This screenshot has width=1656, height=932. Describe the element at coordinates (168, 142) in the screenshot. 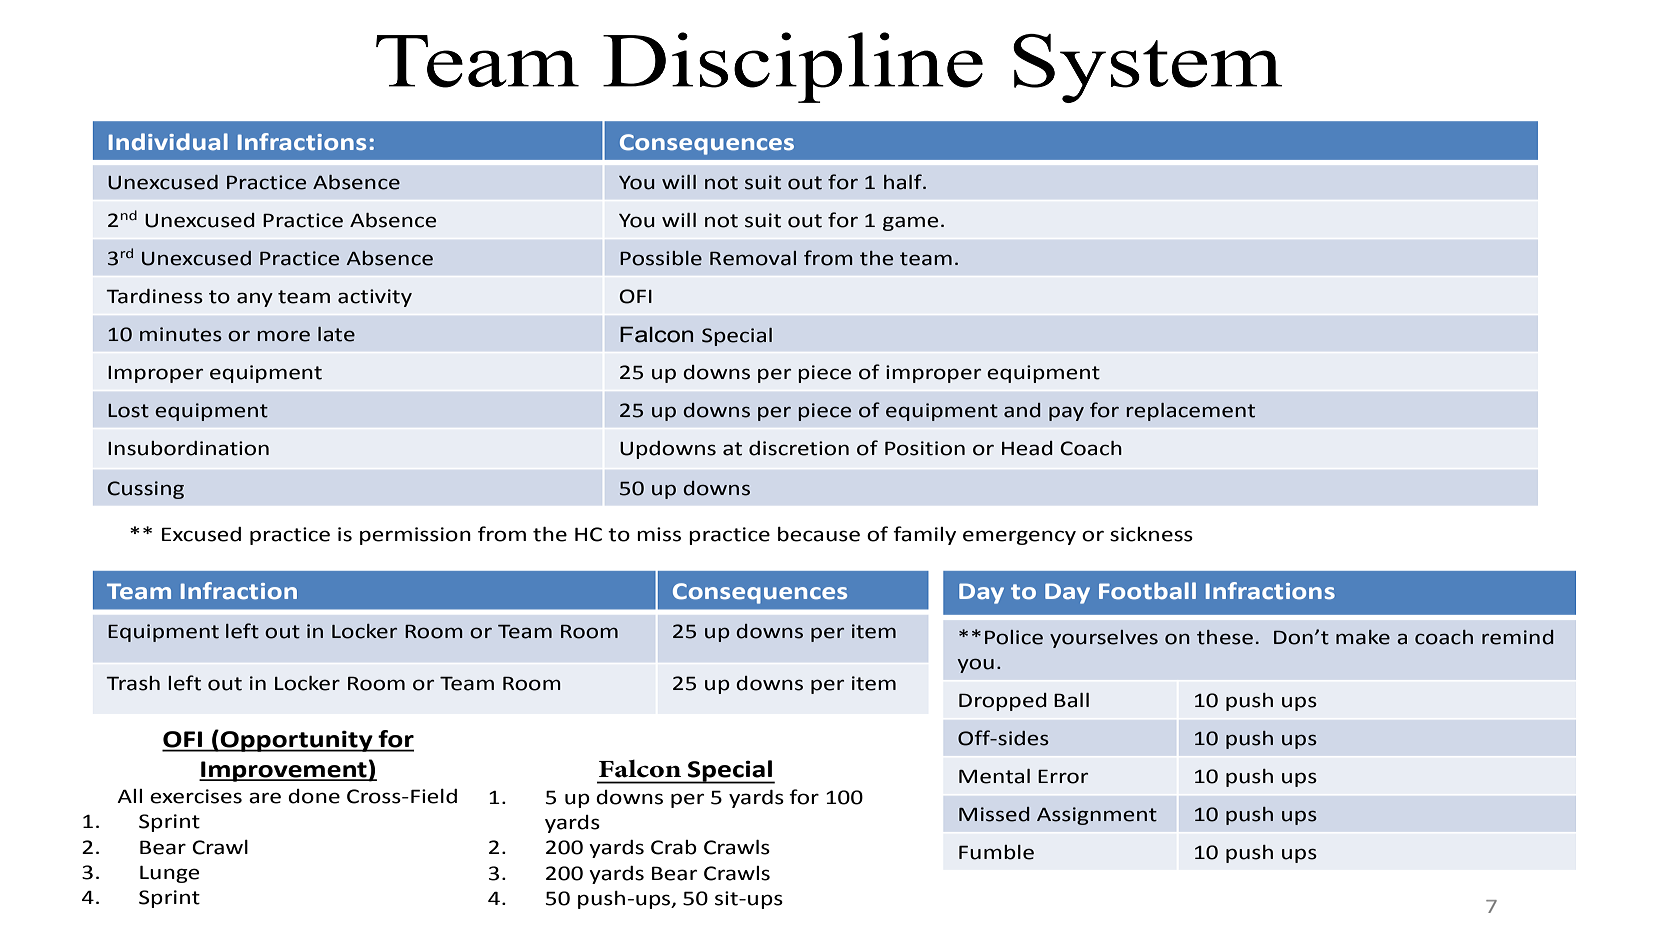

I see `Individual` at that location.
